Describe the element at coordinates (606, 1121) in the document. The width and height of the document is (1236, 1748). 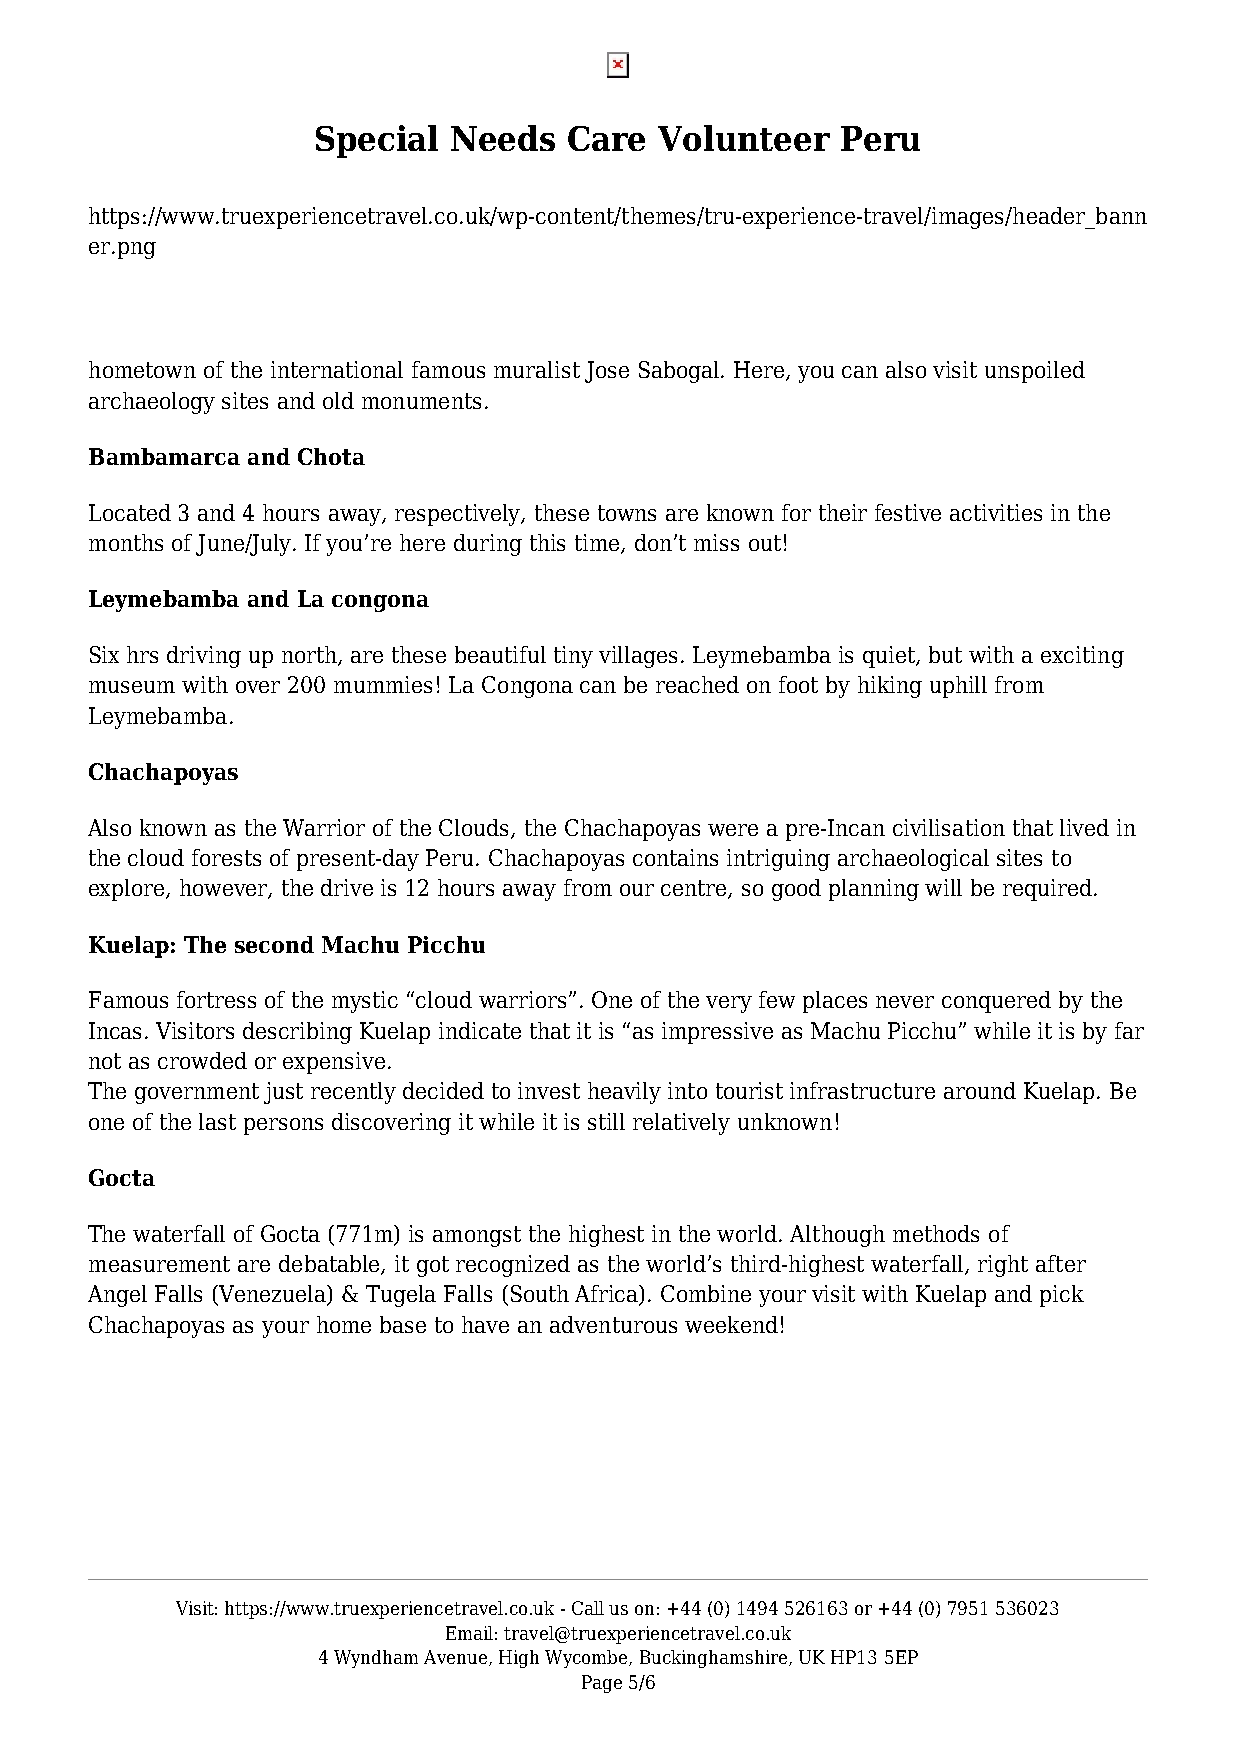
I see `still` at that location.
